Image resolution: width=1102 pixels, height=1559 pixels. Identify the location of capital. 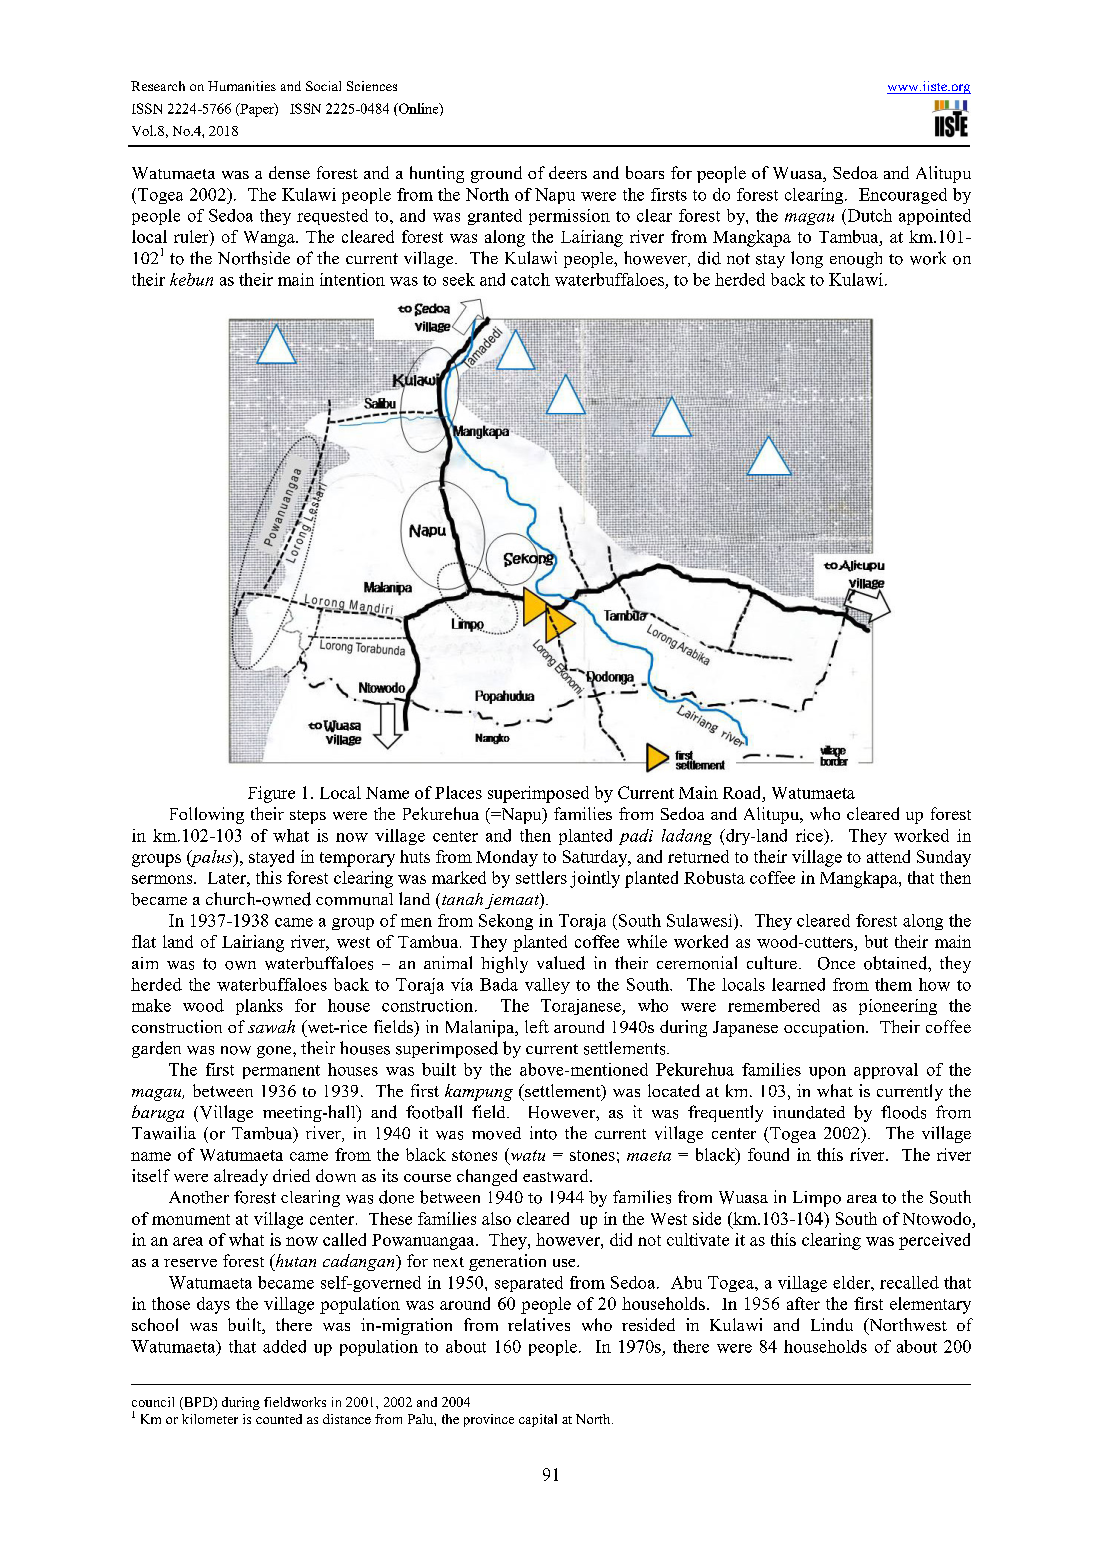
(538, 1420).
